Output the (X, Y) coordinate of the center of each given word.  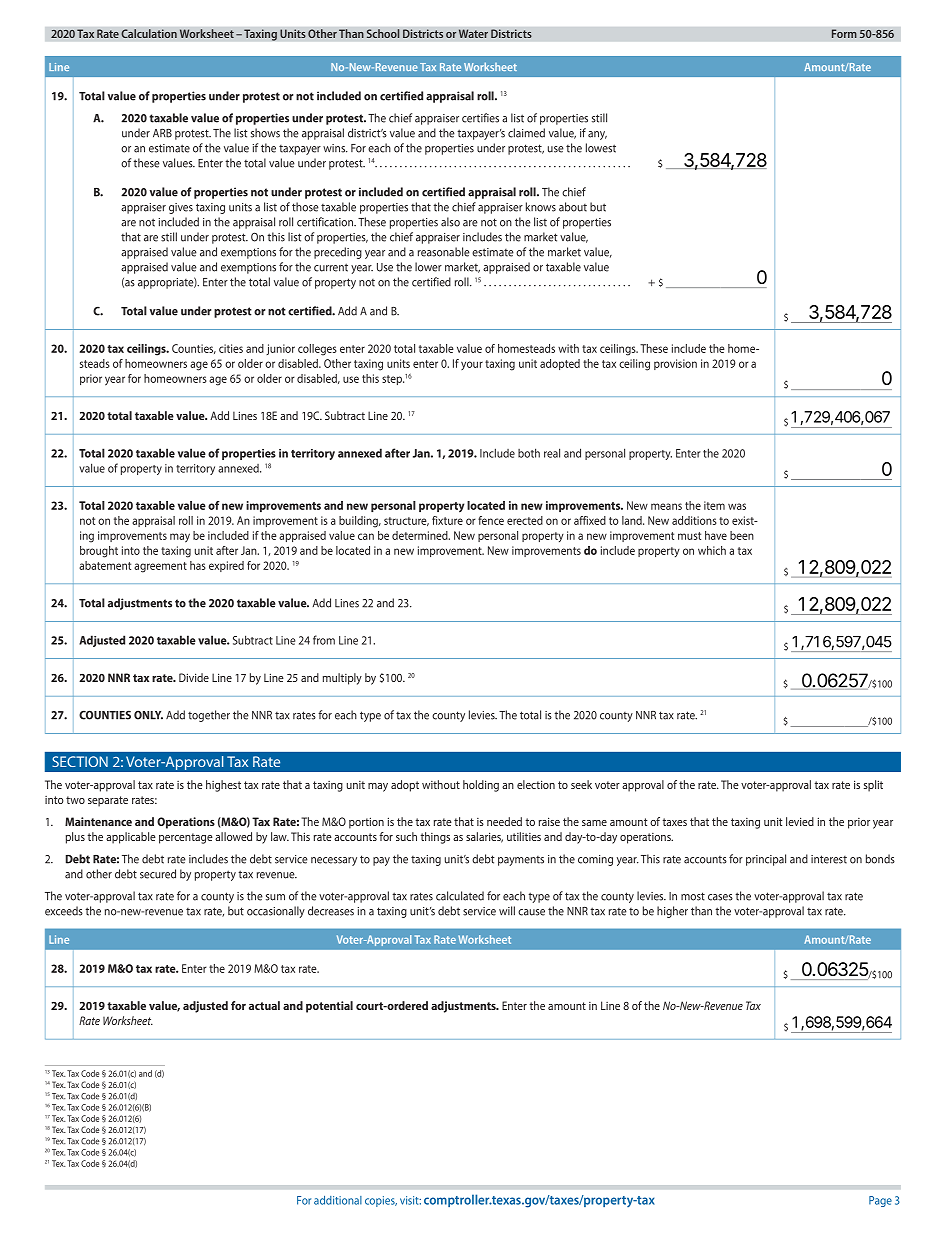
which (712, 550)
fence (491, 520)
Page (880, 1201)
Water (473, 34)
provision (675, 364)
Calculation (149, 34)
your (472, 365)
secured (158, 874)
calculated (460, 896)
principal (766, 860)
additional (338, 1200)
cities (231, 348)
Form (844, 33)
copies (381, 1201)
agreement (160, 567)
